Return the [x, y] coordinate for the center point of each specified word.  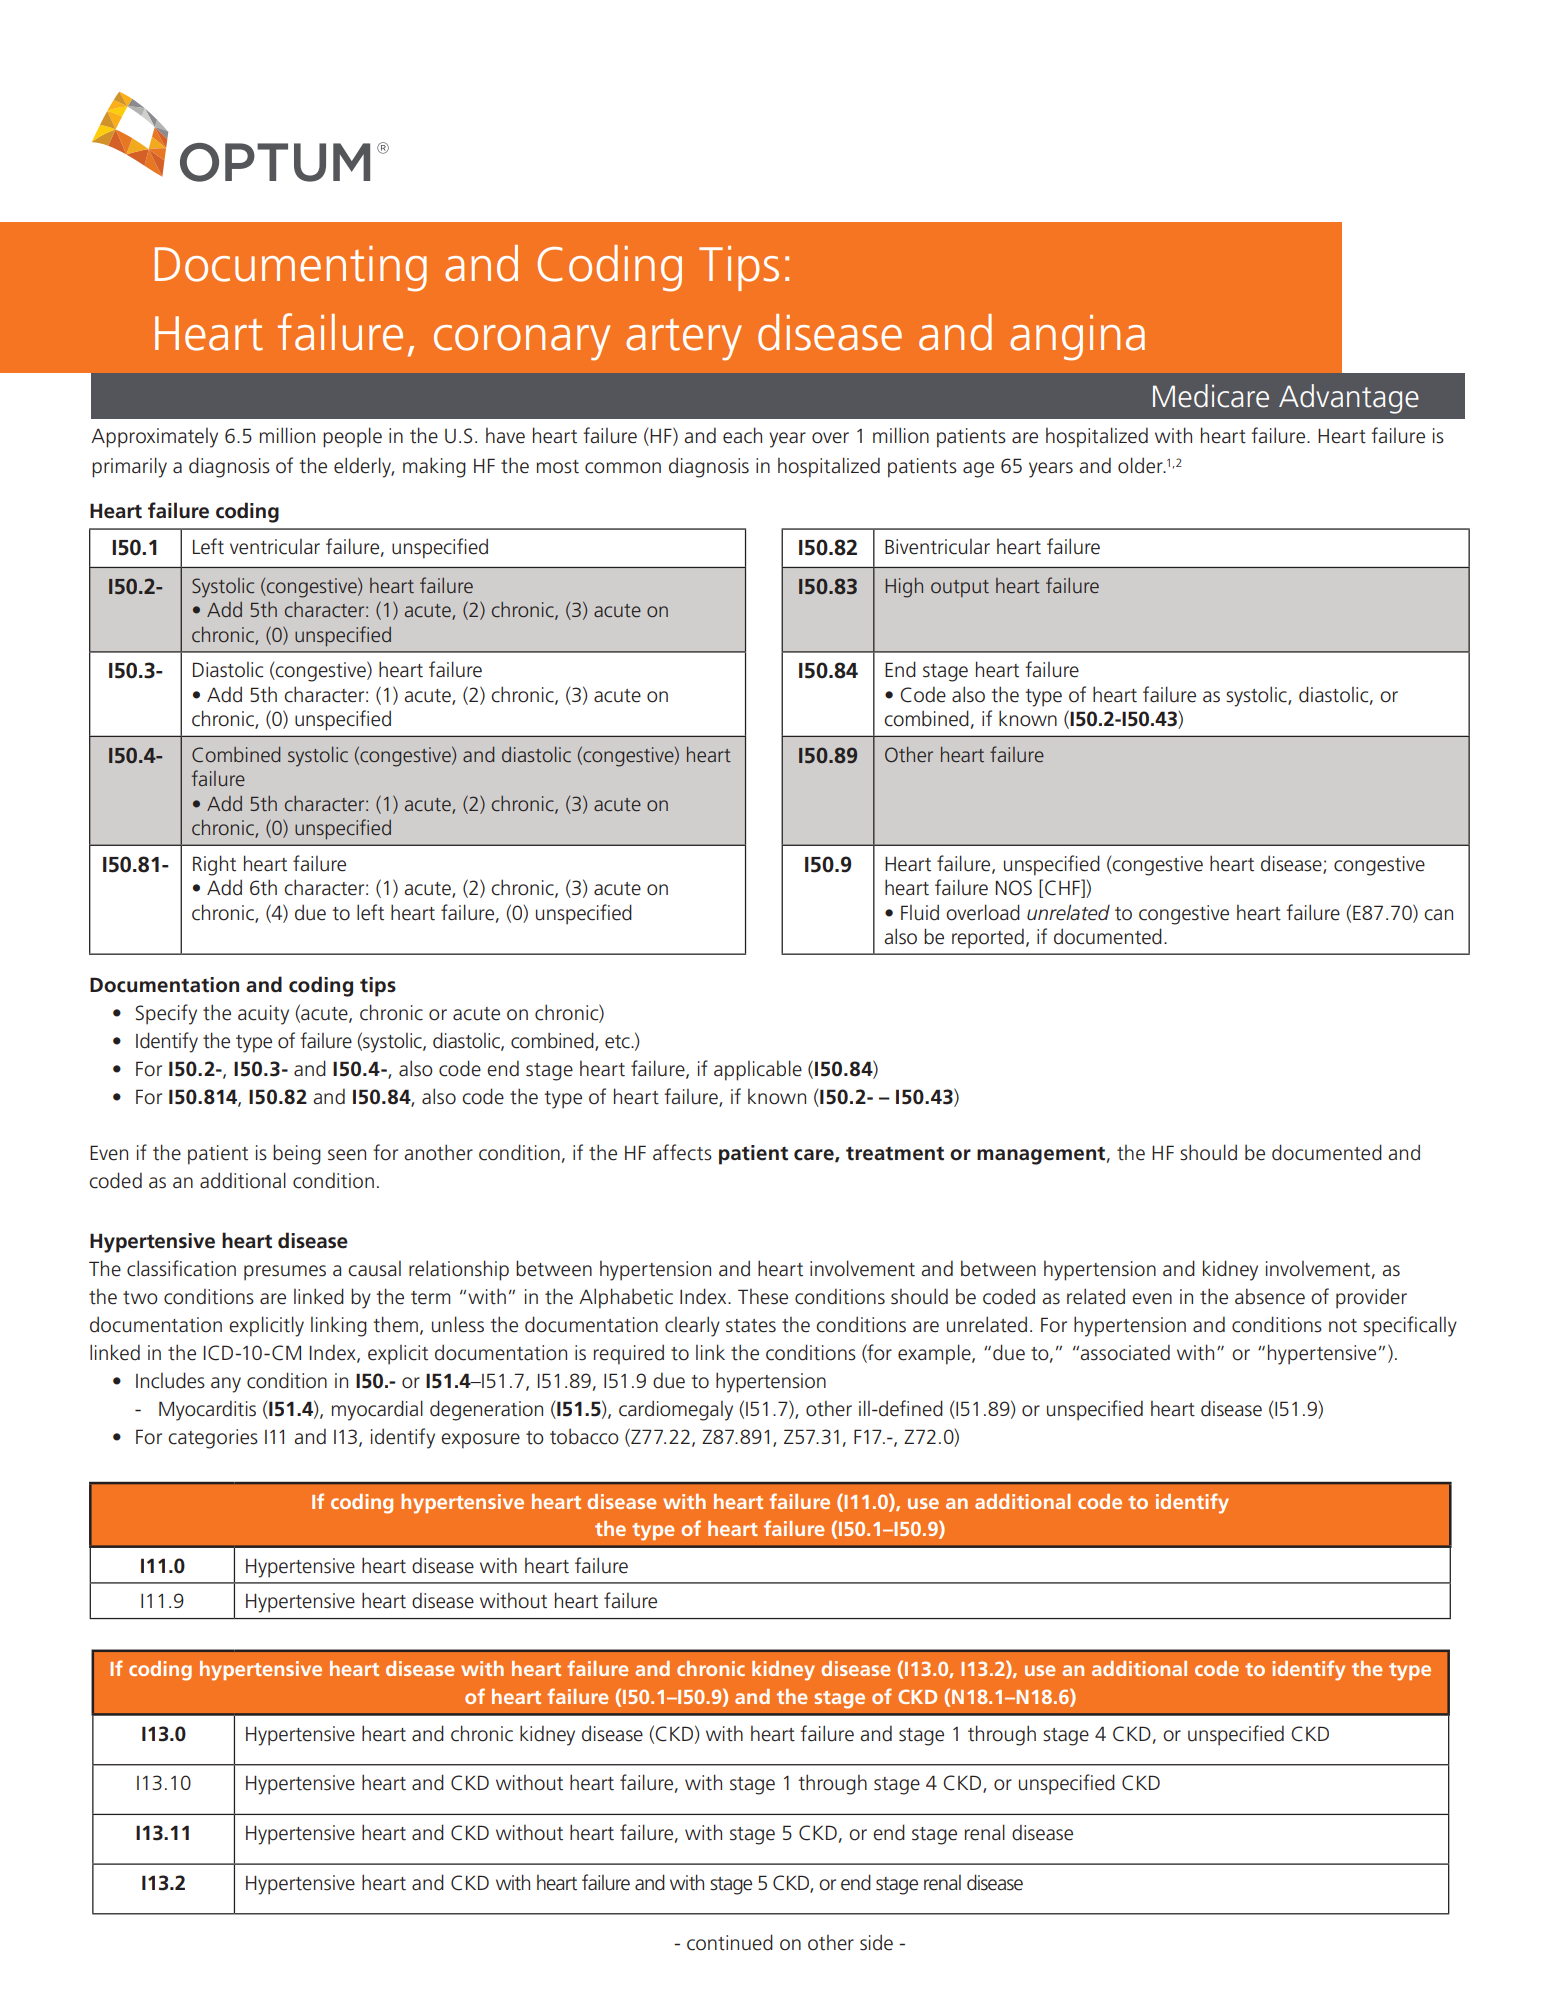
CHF [1063, 888]
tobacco [584, 1437]
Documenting [291, 269]
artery [684, 340]
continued [730, 1942]
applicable [758, 1070]
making [434, 467]
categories [213, 1439]
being [297, 1154]
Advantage [1349, 399]
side [876, 1942]
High [904, 588]
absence [1270, 1296]
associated [1125, 1352]
